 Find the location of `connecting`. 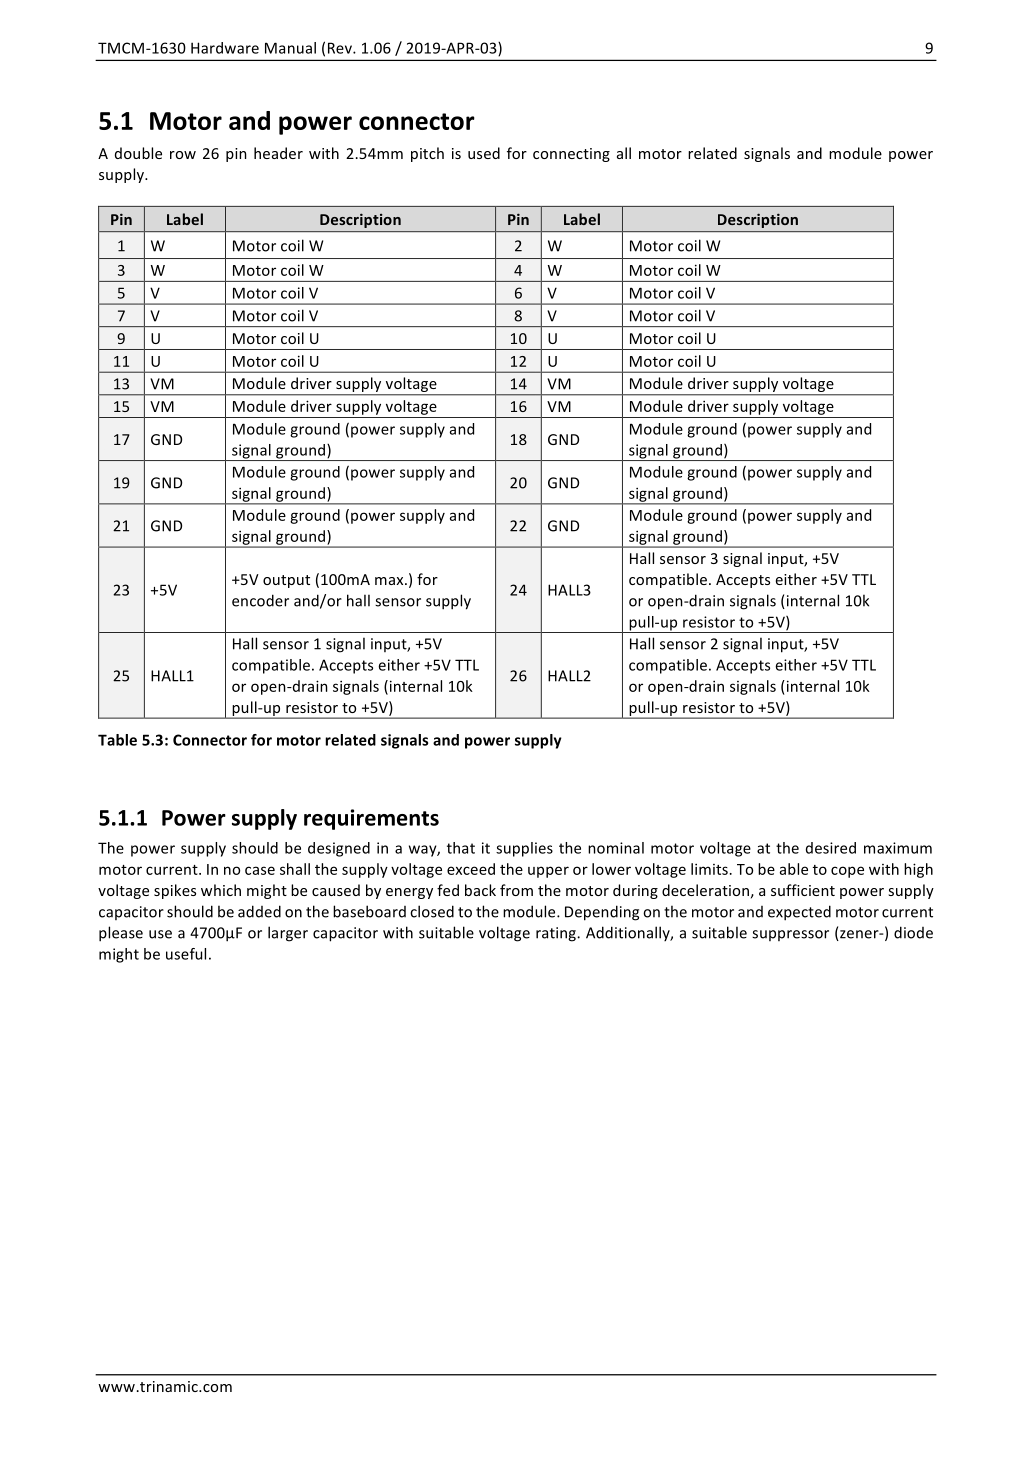

connecting is located at coordinates (571, 155).
